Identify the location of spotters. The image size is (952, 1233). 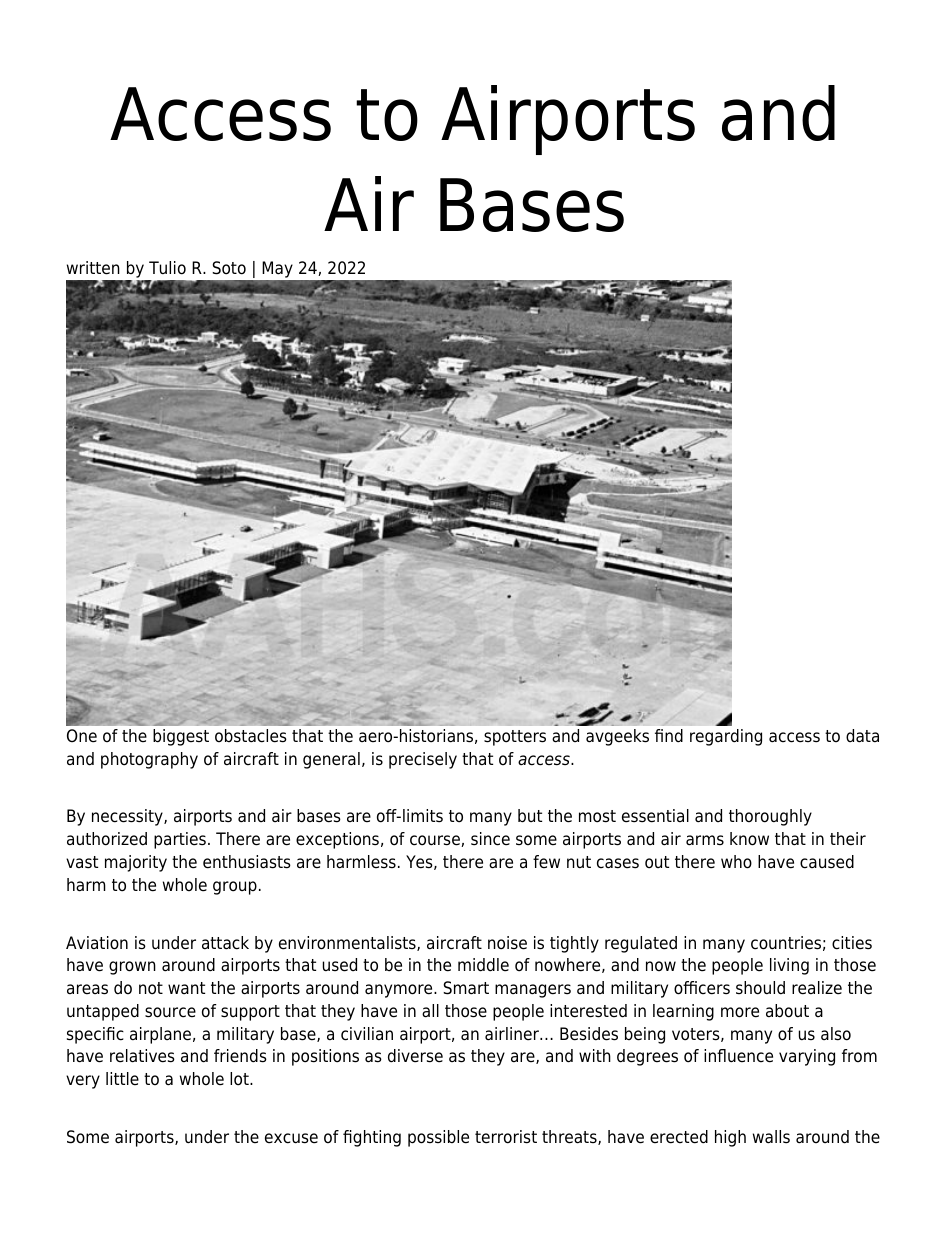
(515, 738).
